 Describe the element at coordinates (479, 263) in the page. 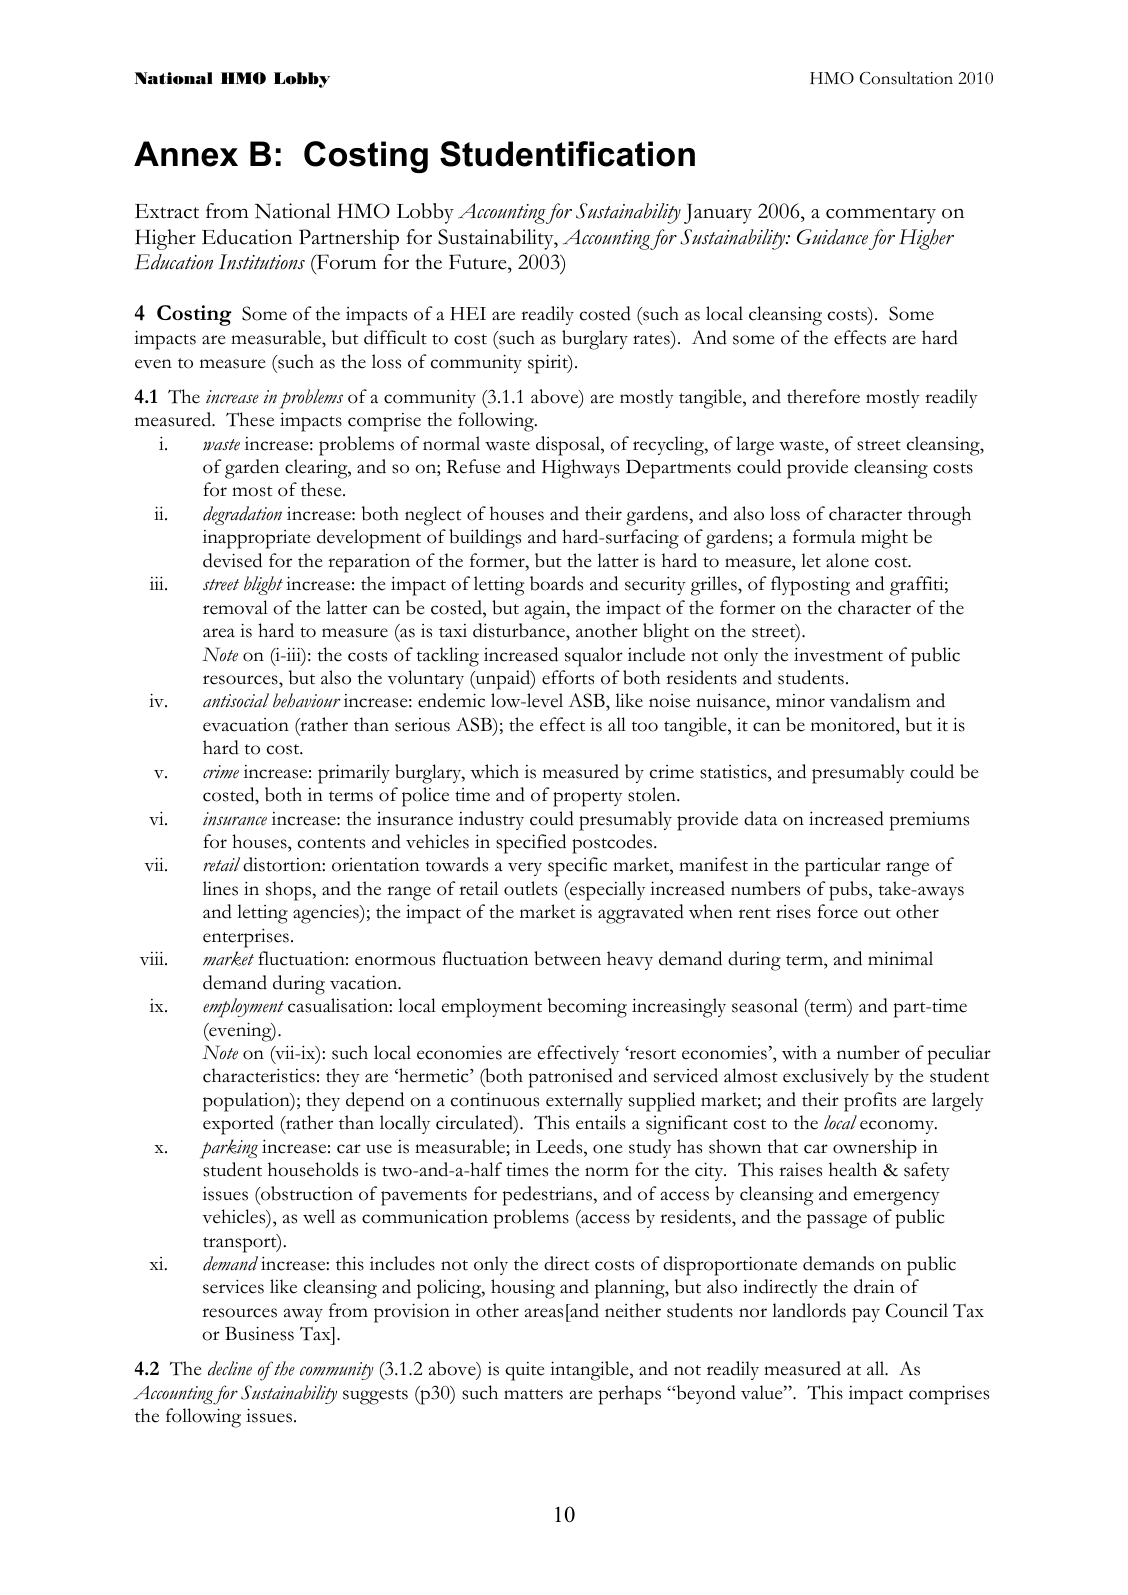

I see `Future` at that location.
